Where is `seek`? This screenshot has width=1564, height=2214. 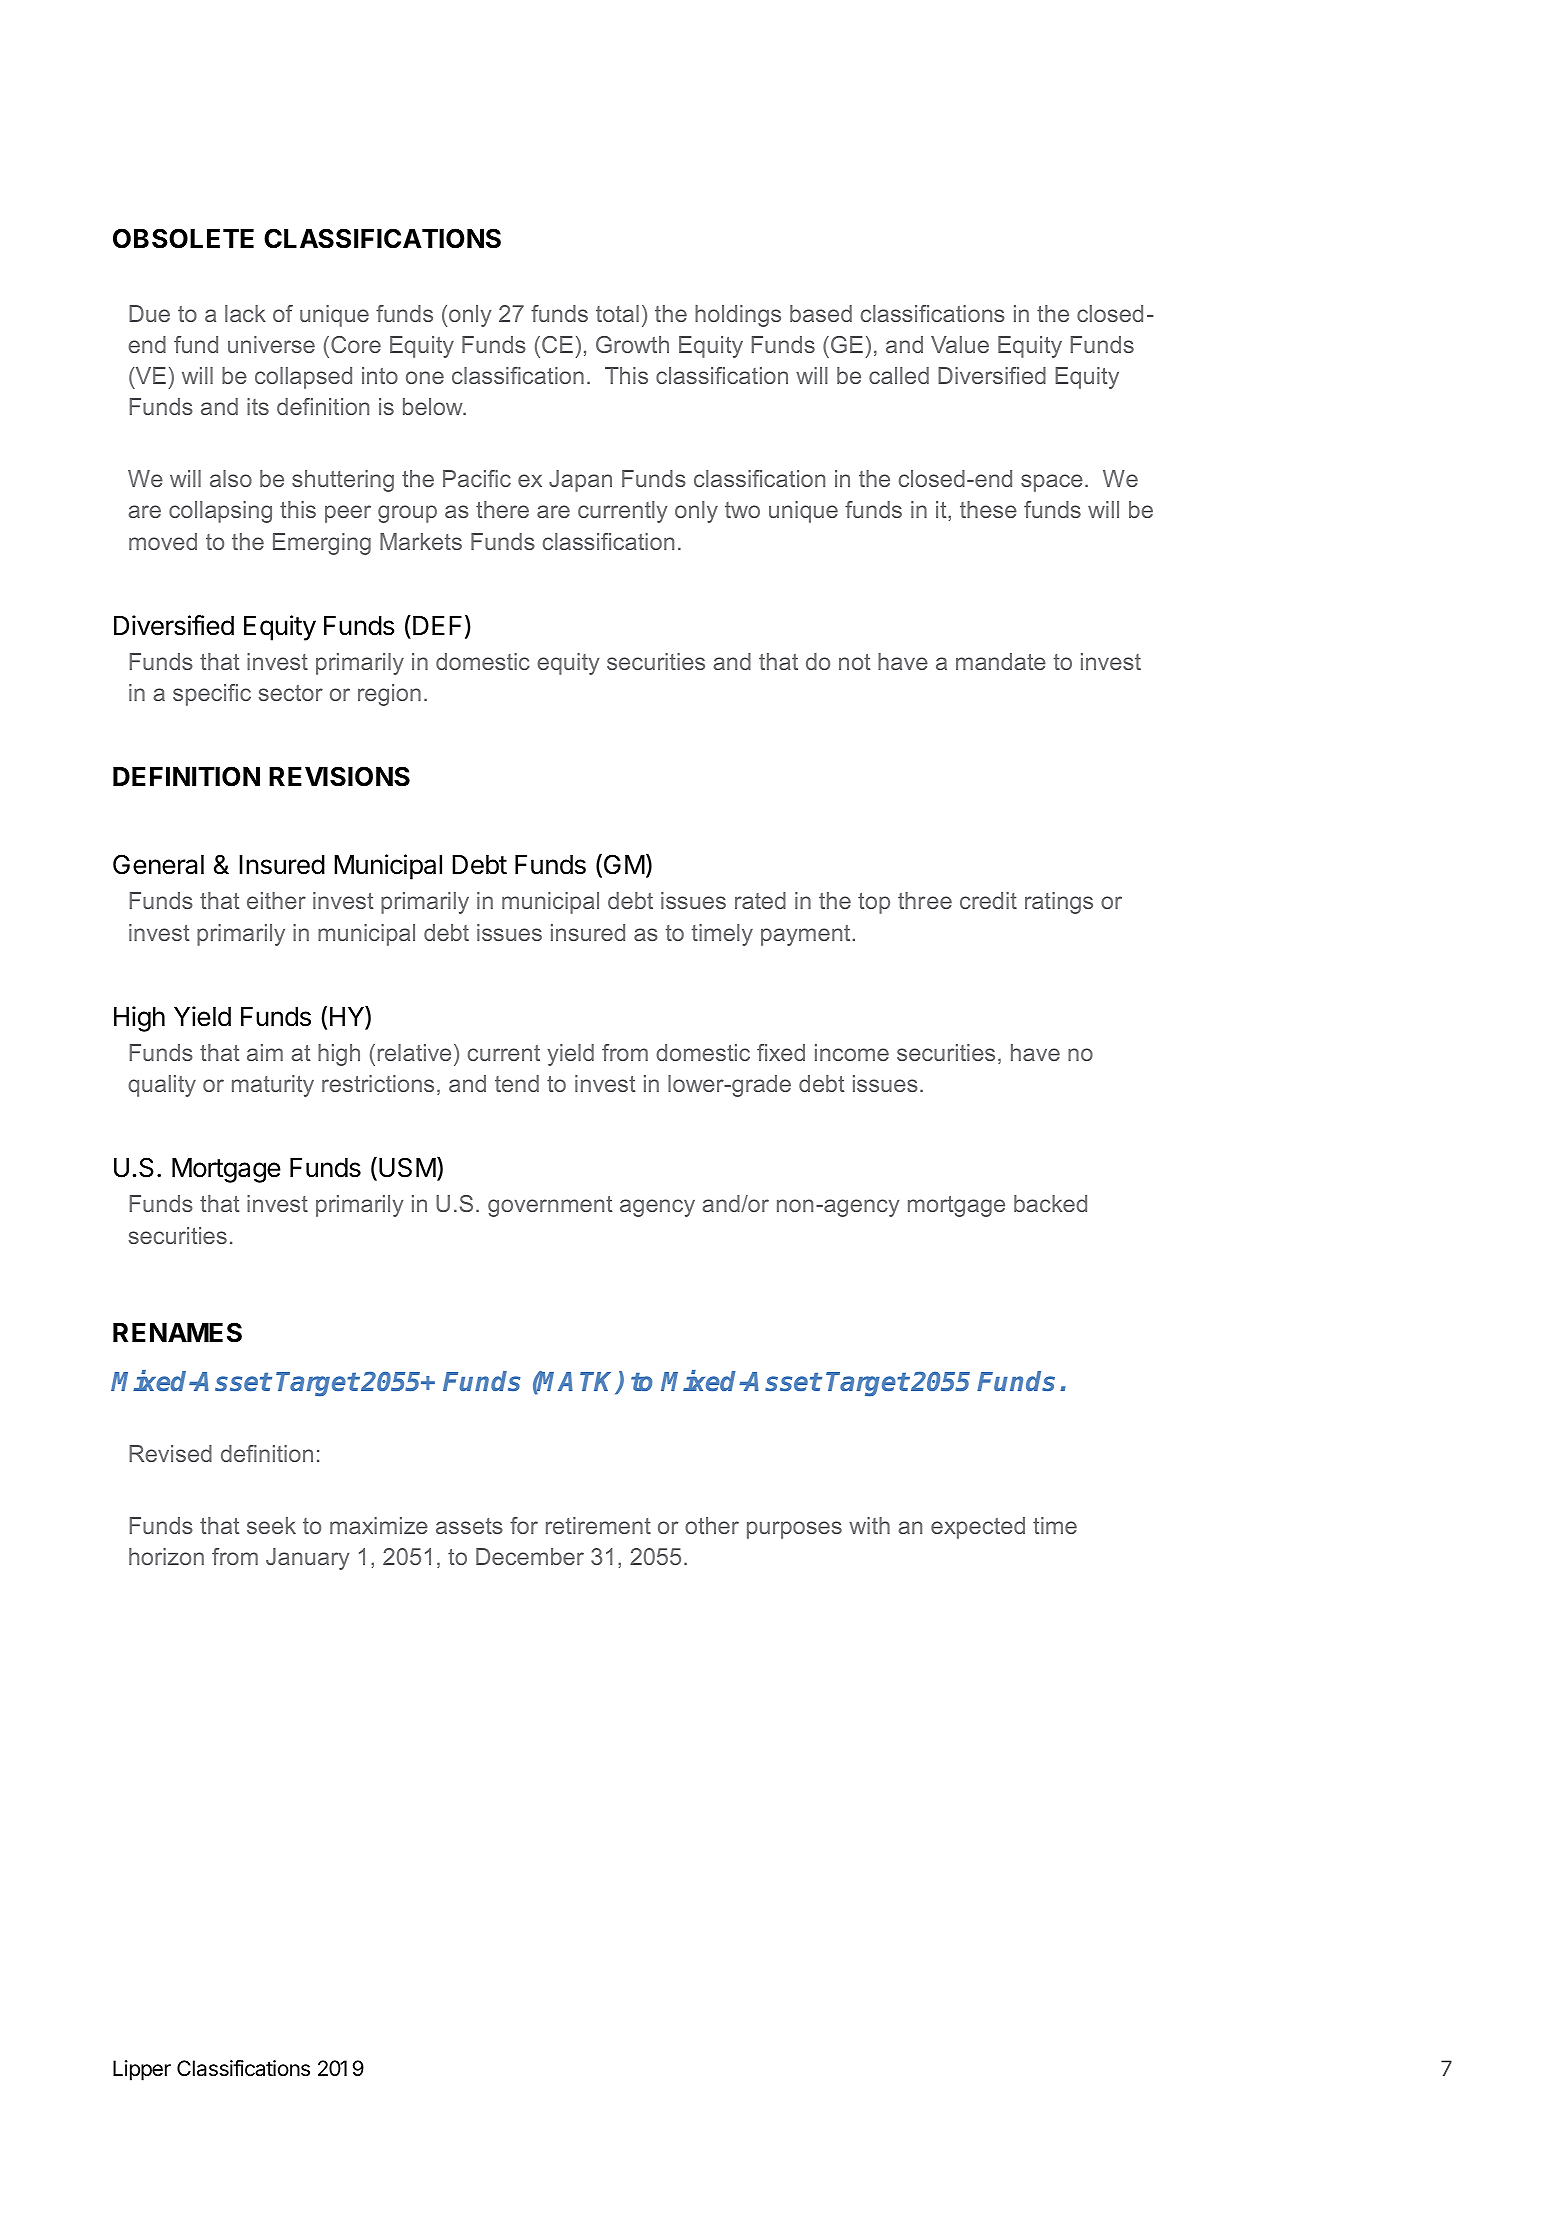
seek is located at coordinates (271, 1525).
